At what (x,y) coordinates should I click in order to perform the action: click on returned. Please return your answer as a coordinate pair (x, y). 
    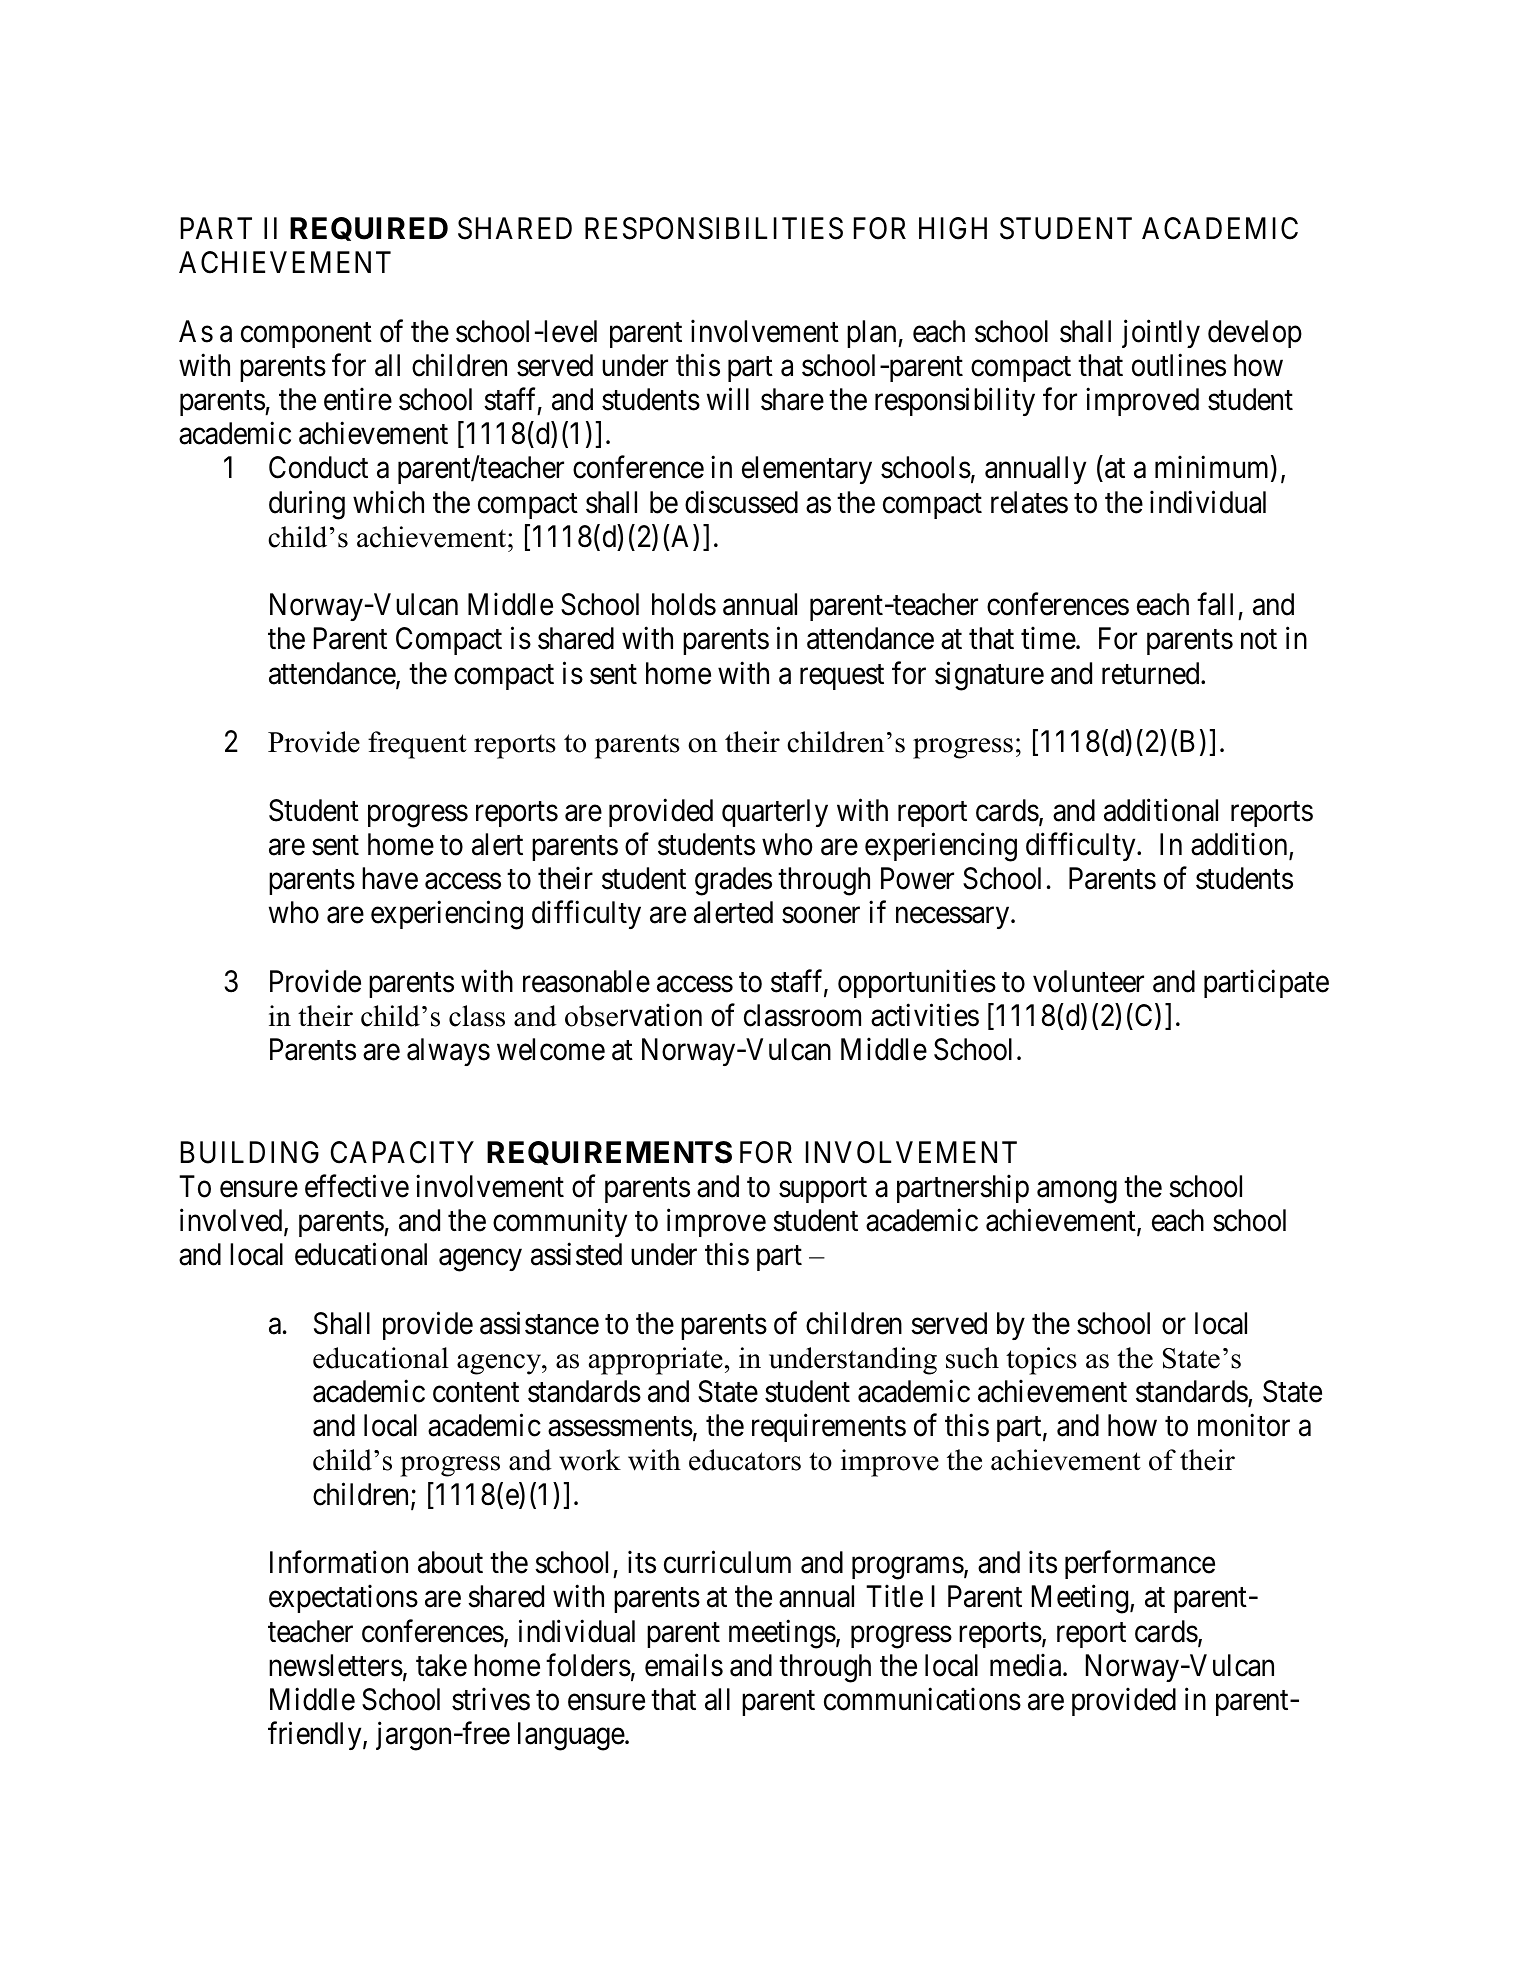
    Looking at the image, I should click on (1152, 673).
